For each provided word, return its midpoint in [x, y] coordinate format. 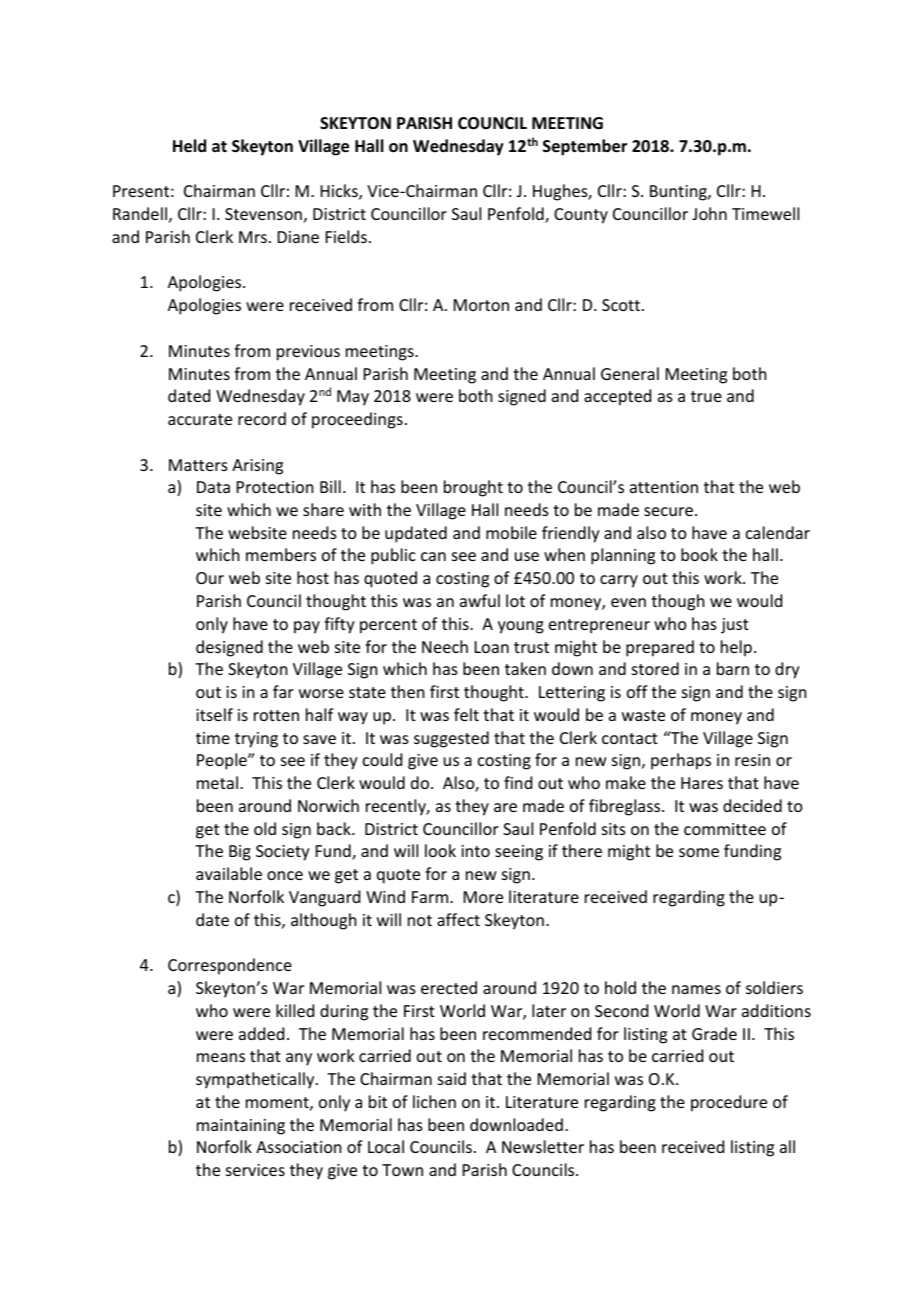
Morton [481, 305]
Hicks [340, 192]
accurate [200, 419]
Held [189, 146]
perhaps [681, 761]
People [223, 761]
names [696, 989]
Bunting [679, 193]
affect [458, 919]
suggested [451, 739]
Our [210, 578]
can [433, 556]
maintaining [241, 1127]
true [706, 396]
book [699, 554]
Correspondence [230, 966]
